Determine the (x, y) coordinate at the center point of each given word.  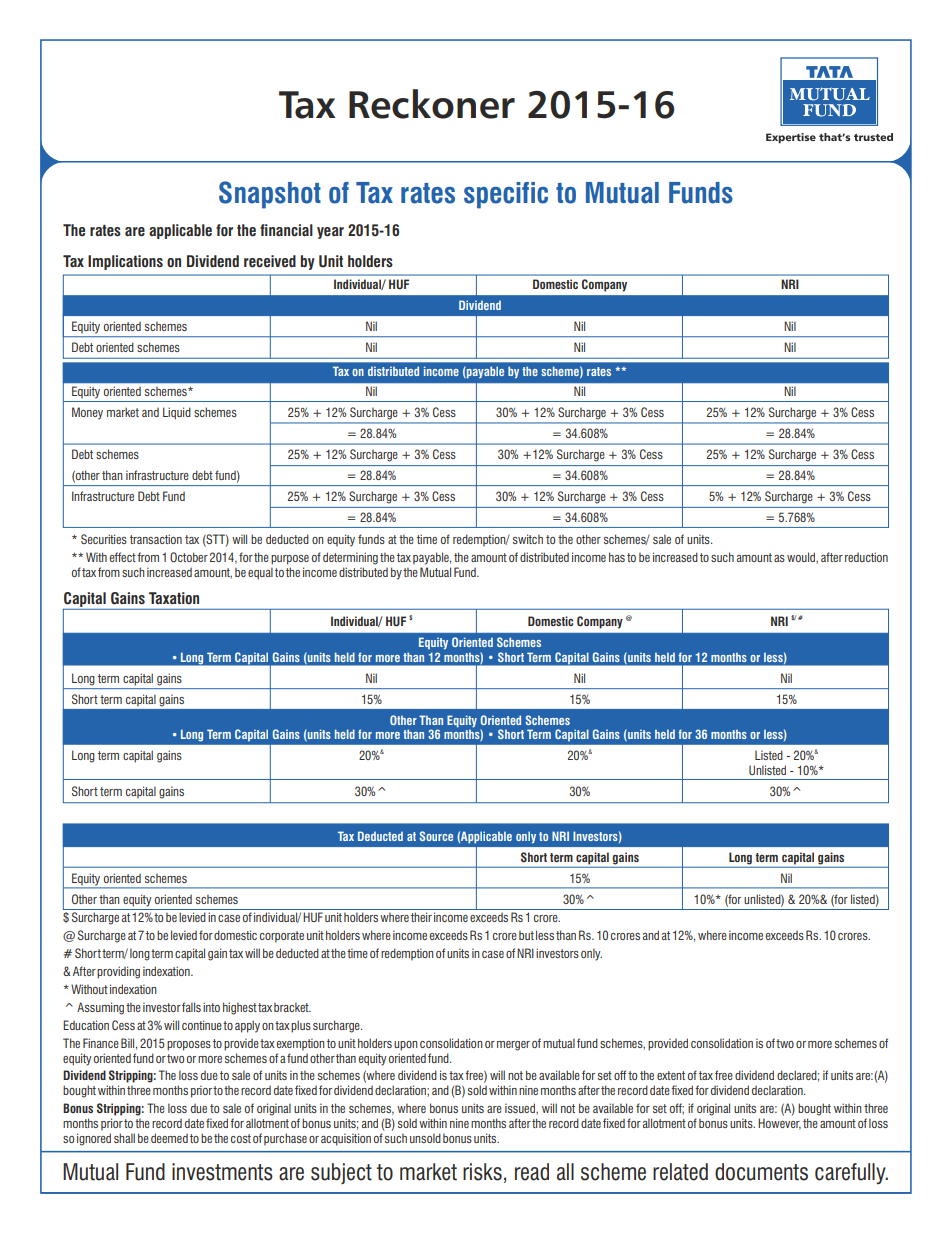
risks (482, 1172)
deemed (169, 1138)
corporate (282, 937)
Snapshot (270, 195)
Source (436, 836)
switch (528, 539)
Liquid (177, 413)
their (421, 917)
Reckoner (432, 104)
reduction (866, 557)
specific (506, 195)
